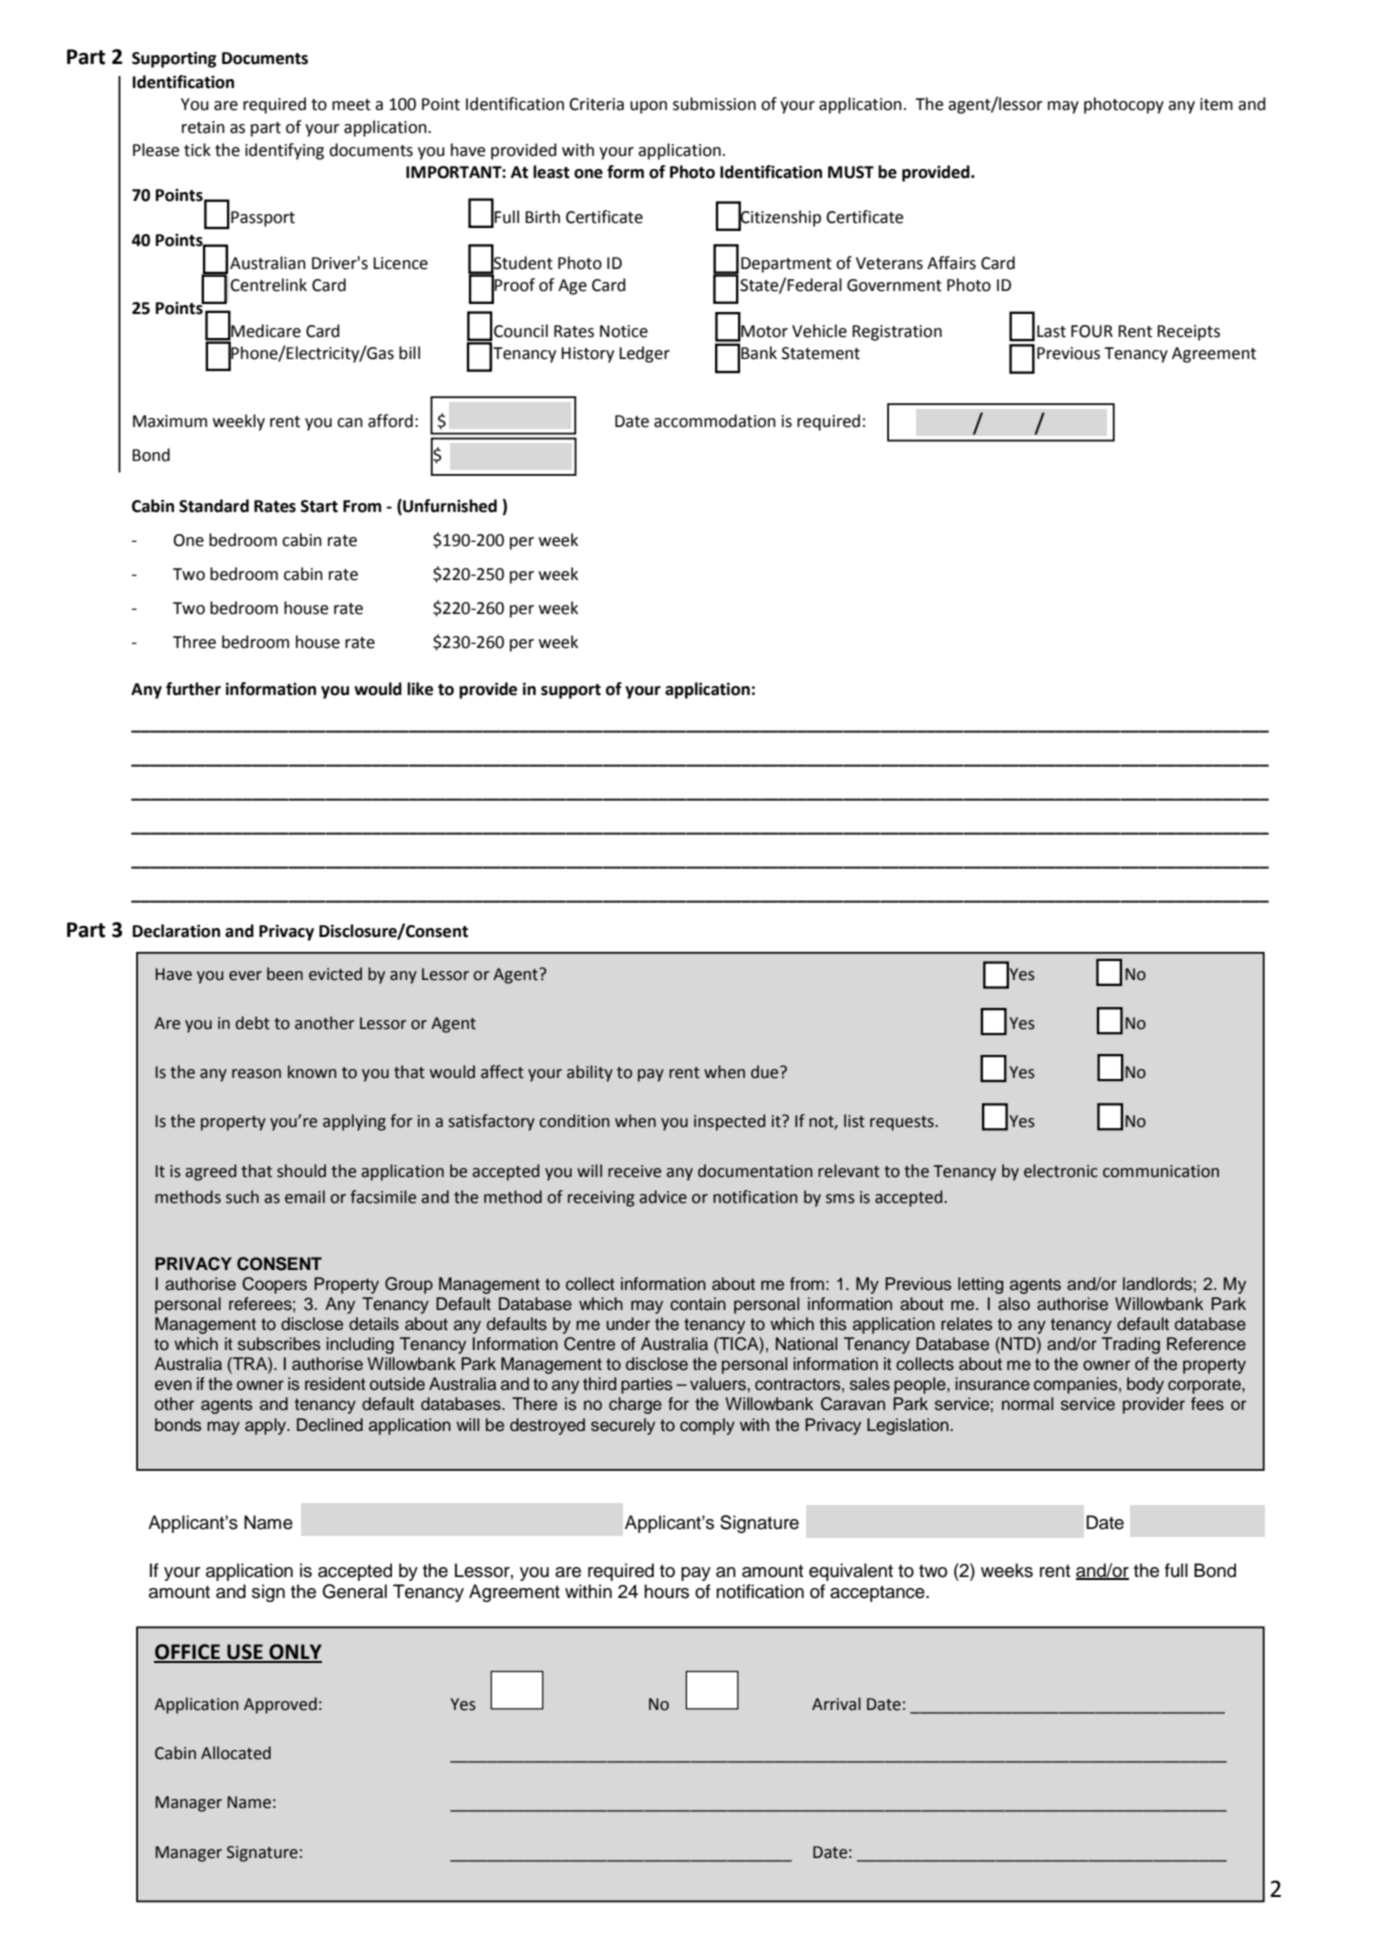 The image size is (1381, 1952). What do you see at coordinates (284, 151) in the screenshot?
I see `identifying` at bounding box center [284, 151].
